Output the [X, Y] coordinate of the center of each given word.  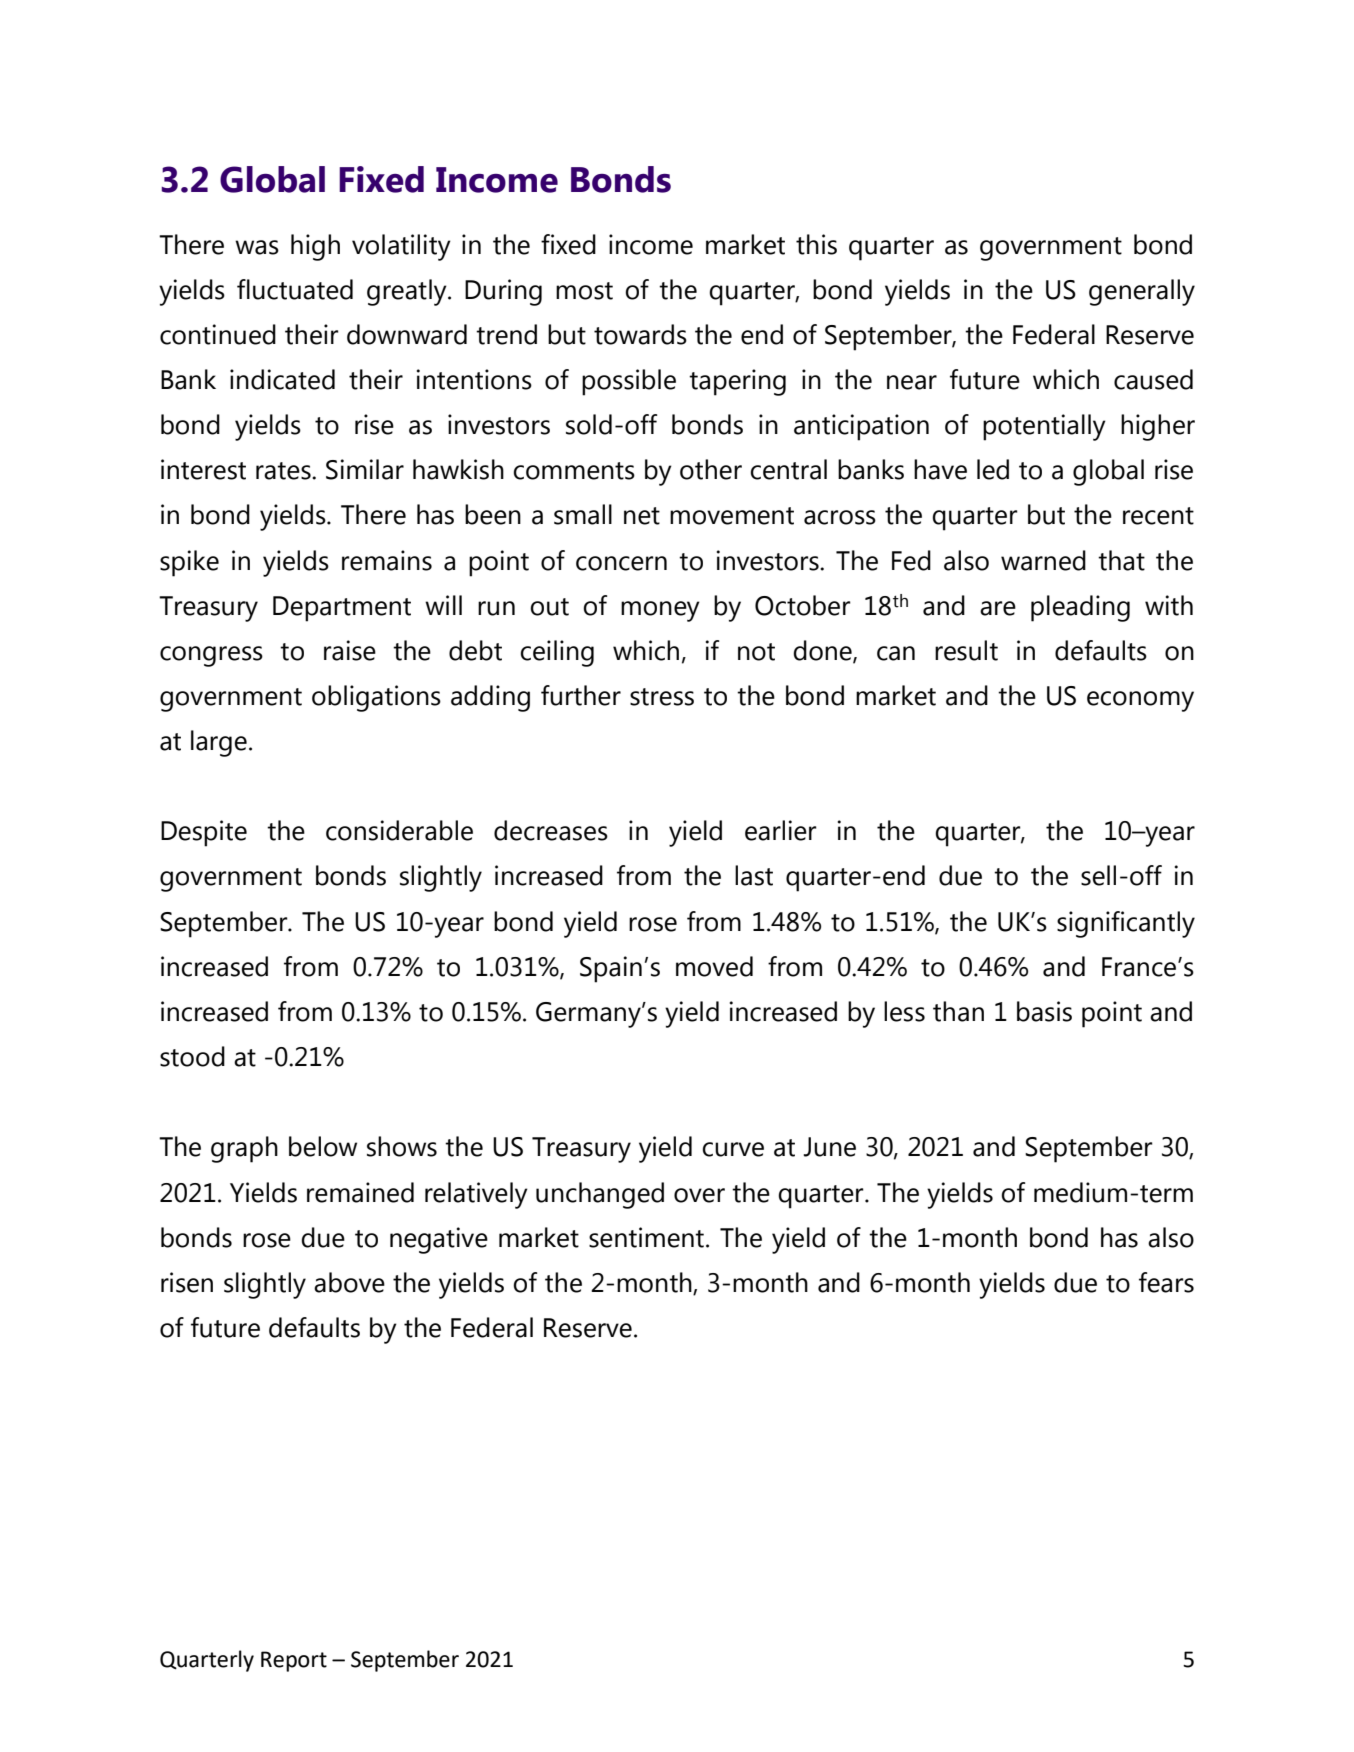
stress [662, 697]
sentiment [646, 1237]
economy [1140, 701]
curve [733, 1149]
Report [294, 1661]
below [323, 1146]
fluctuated [295, 289]
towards [640, 334]
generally [1142, 292]
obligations [376, 698]
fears [1166, 1282]
